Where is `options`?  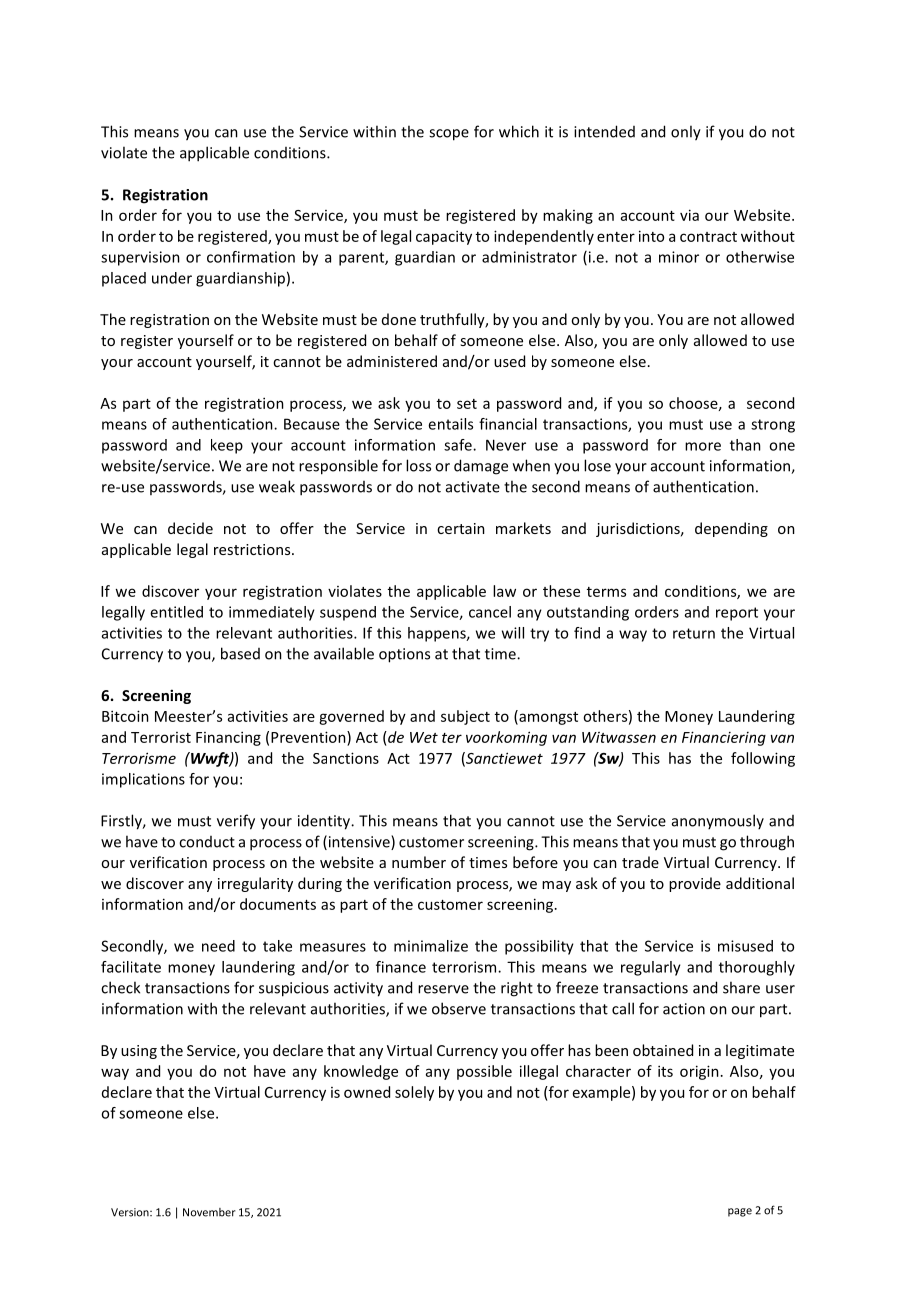
options is located at coordinates (404, 655).
